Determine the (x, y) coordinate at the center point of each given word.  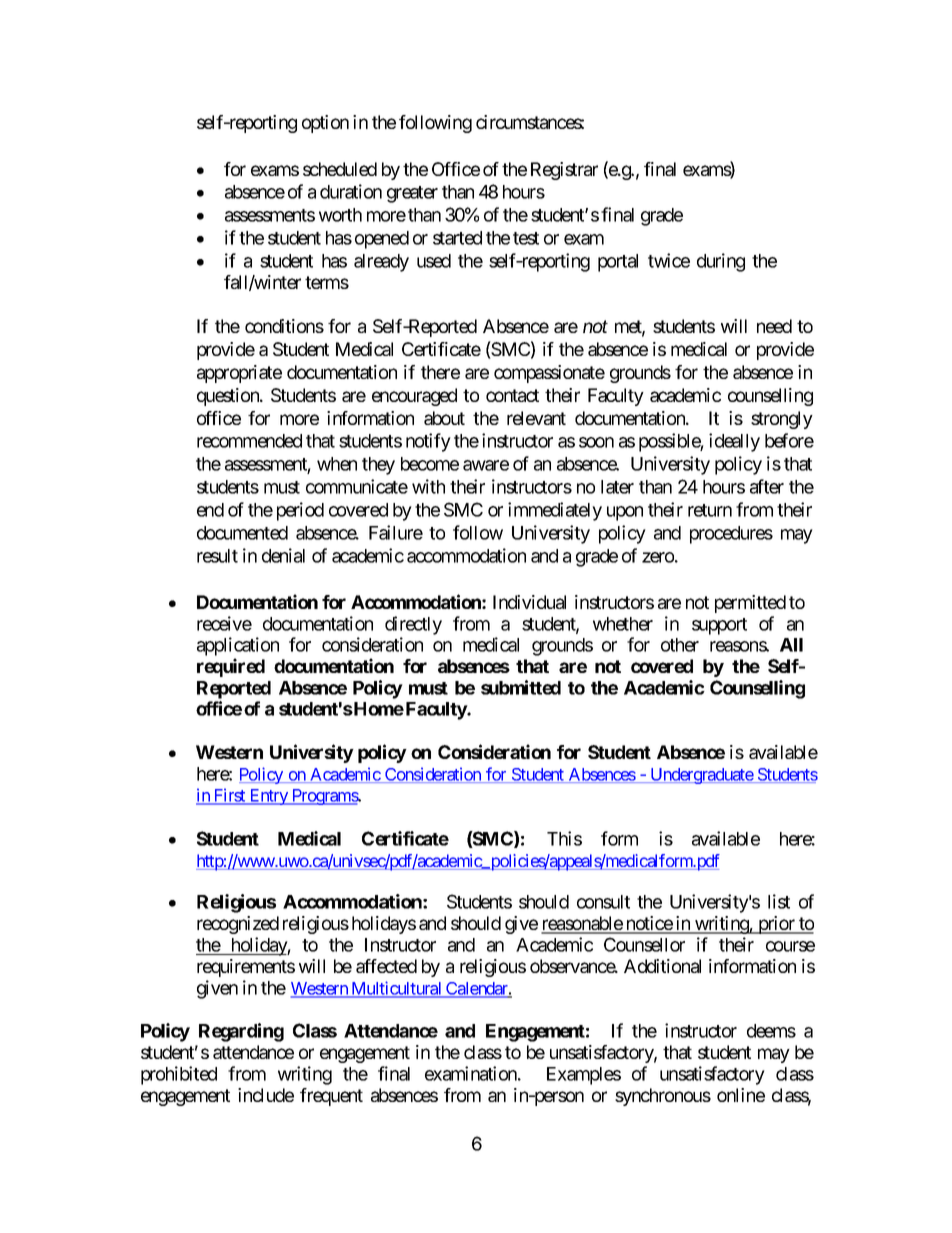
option (325, 124)
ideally (734, 442)
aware (486, 465)
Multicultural (396, 989)
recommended (249, 441)
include (266, 1095)
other (680, 645)
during (721, 262)
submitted (521, 687)
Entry (268, 797)
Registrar (564, 171)
